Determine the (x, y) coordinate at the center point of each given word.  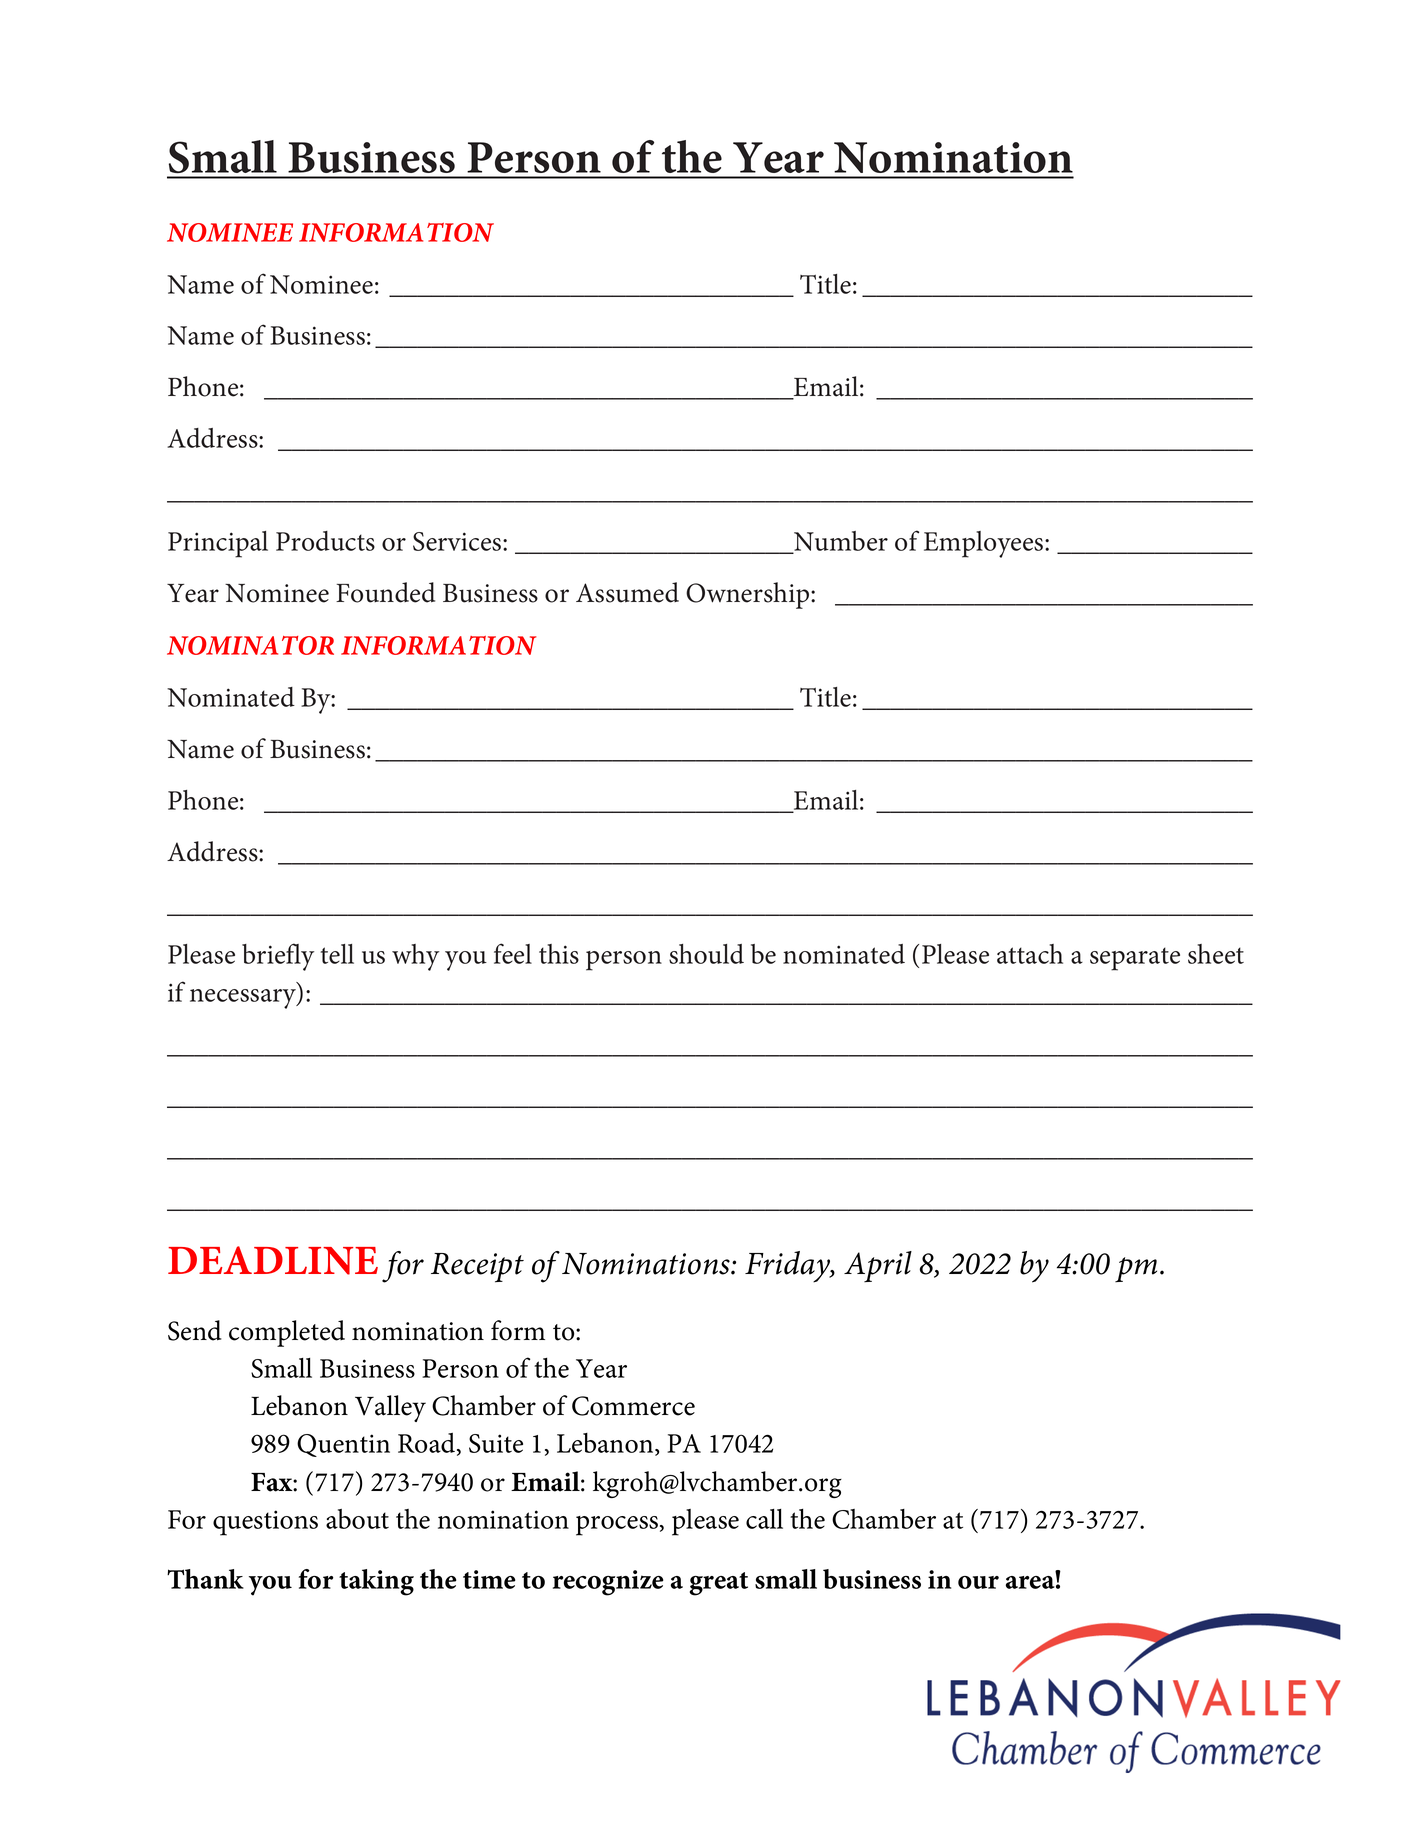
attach (1030, 954)
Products (325, 541)
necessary (244, 999)
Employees (985, 544)
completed (287, 1333)
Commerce (633, 1406)
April (878, 1267)
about (357, 1519)
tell (337, 954)
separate (1135, 959)
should (706, 954)
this (559, 954)
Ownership (749, 595)
